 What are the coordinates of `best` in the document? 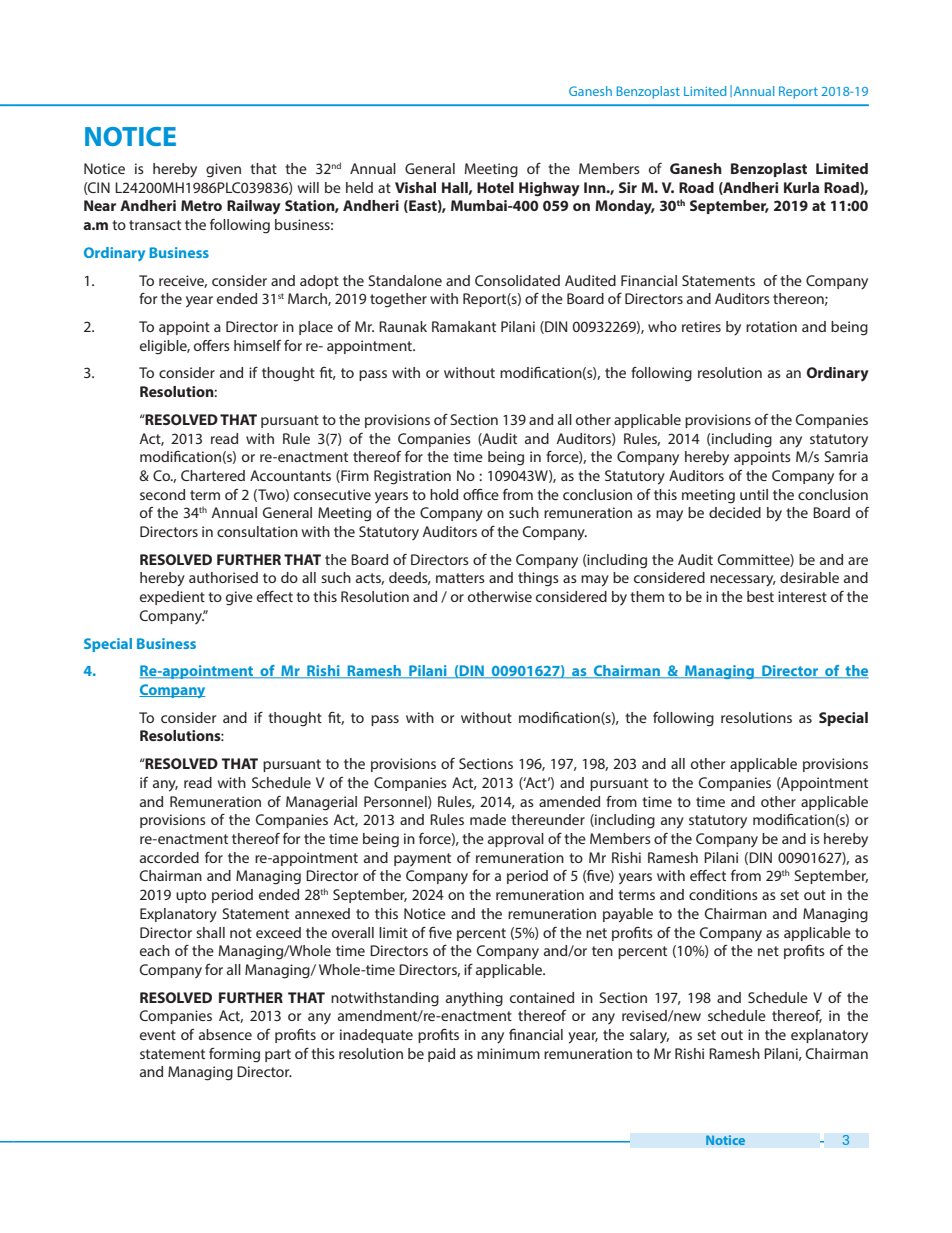 It's located at (760, 596).
